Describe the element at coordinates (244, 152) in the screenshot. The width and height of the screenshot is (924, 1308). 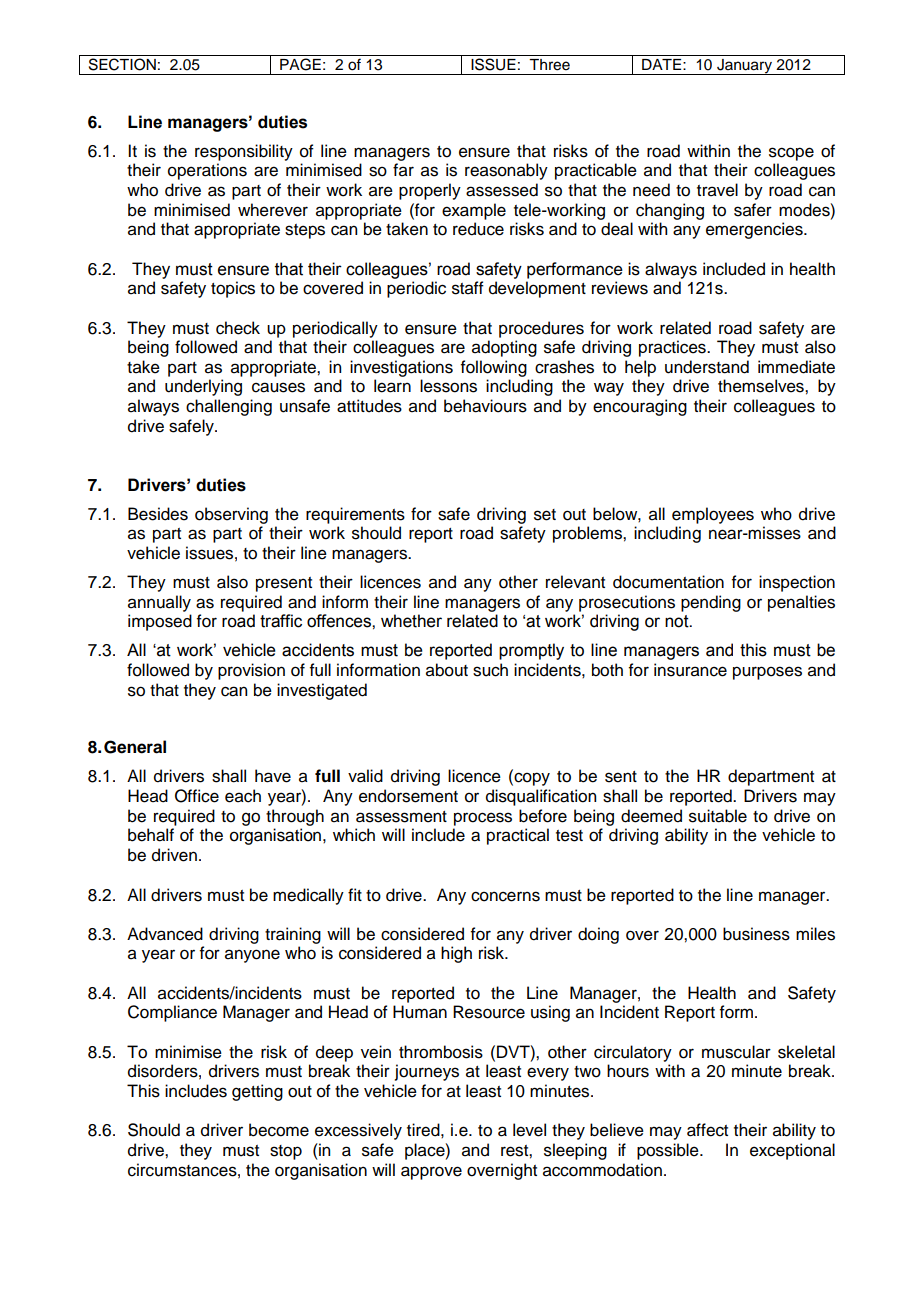
I see `responsibility` at that location.
